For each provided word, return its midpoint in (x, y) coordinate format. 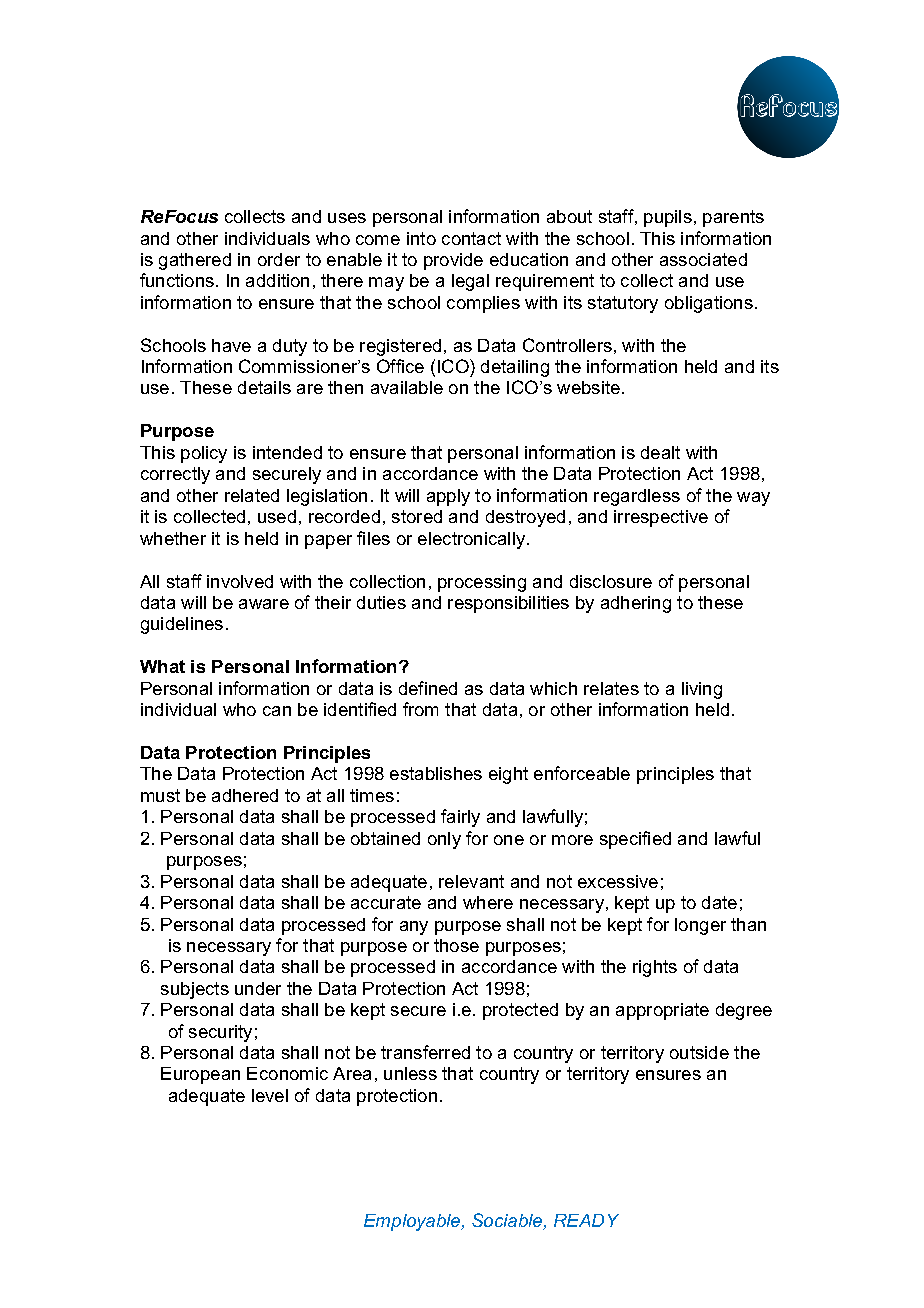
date (719, 902)
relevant (471, 881)
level (270, 1095)
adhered (245, 795)
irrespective (661, 518)
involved (240, 581)
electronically (471, 540)
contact (471, 238)
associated (703, 259)
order (279, 259)
